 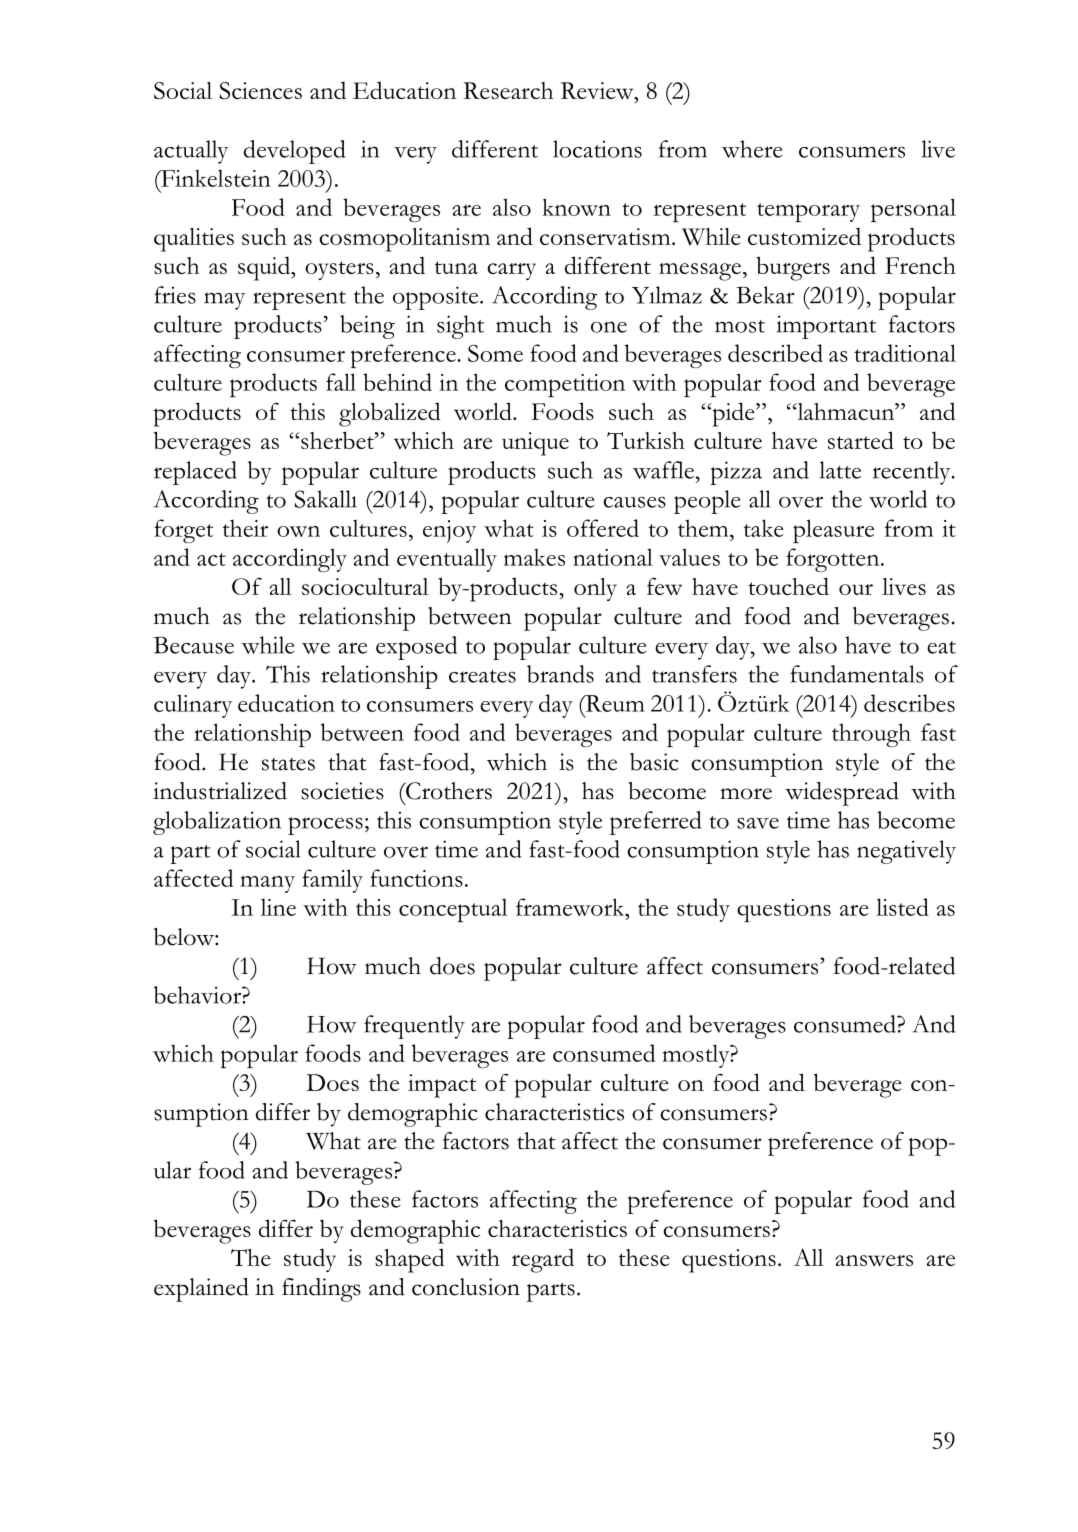 What do you see at coordinates (560, 674) in the screenshot?
I see `brands` at bounding box center [560, 674].
